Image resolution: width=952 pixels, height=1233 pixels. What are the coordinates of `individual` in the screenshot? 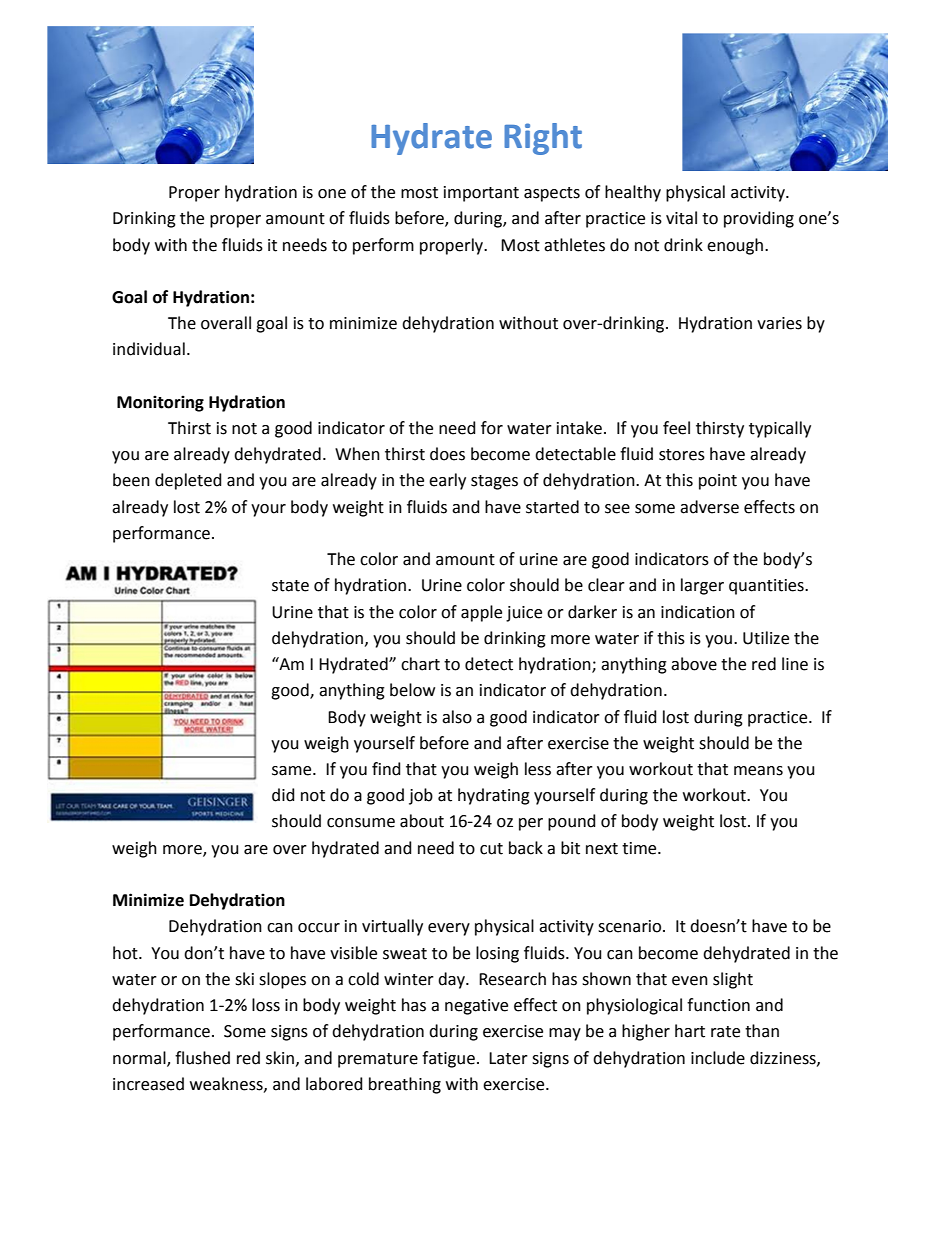 It's located at (149, 349).
